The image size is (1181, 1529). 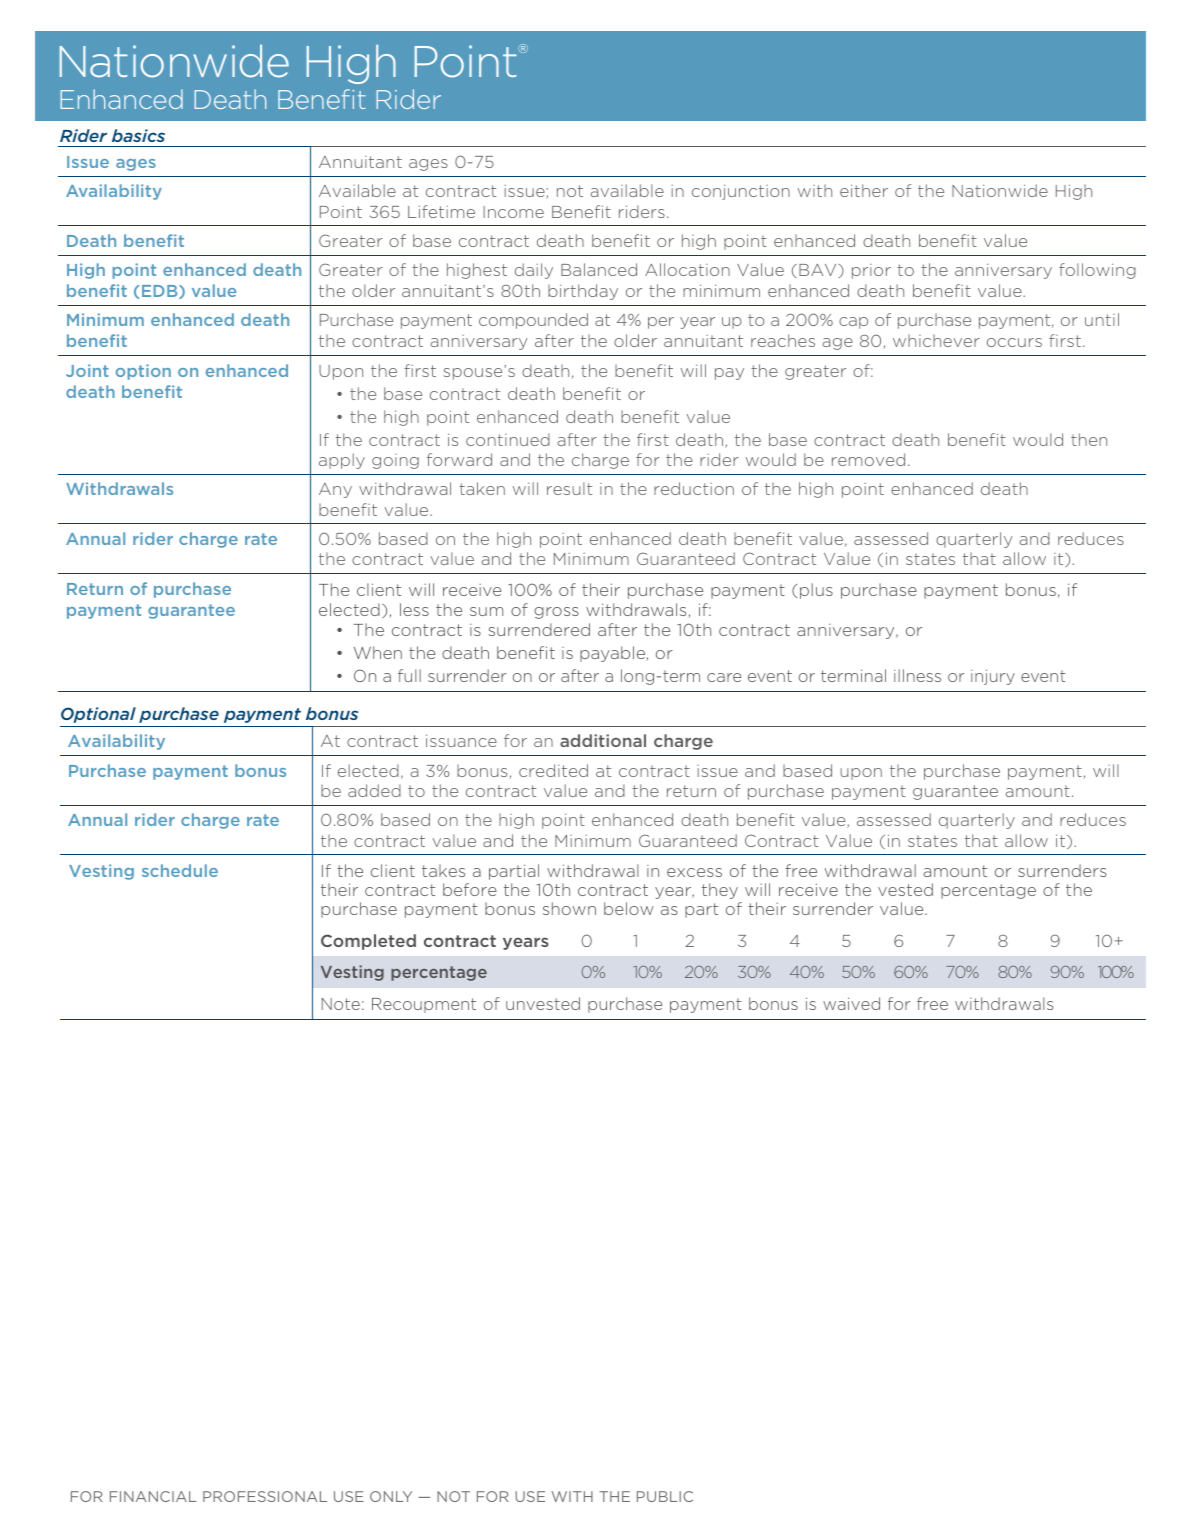 I want to click on credited, so click(x=553, y=770).
